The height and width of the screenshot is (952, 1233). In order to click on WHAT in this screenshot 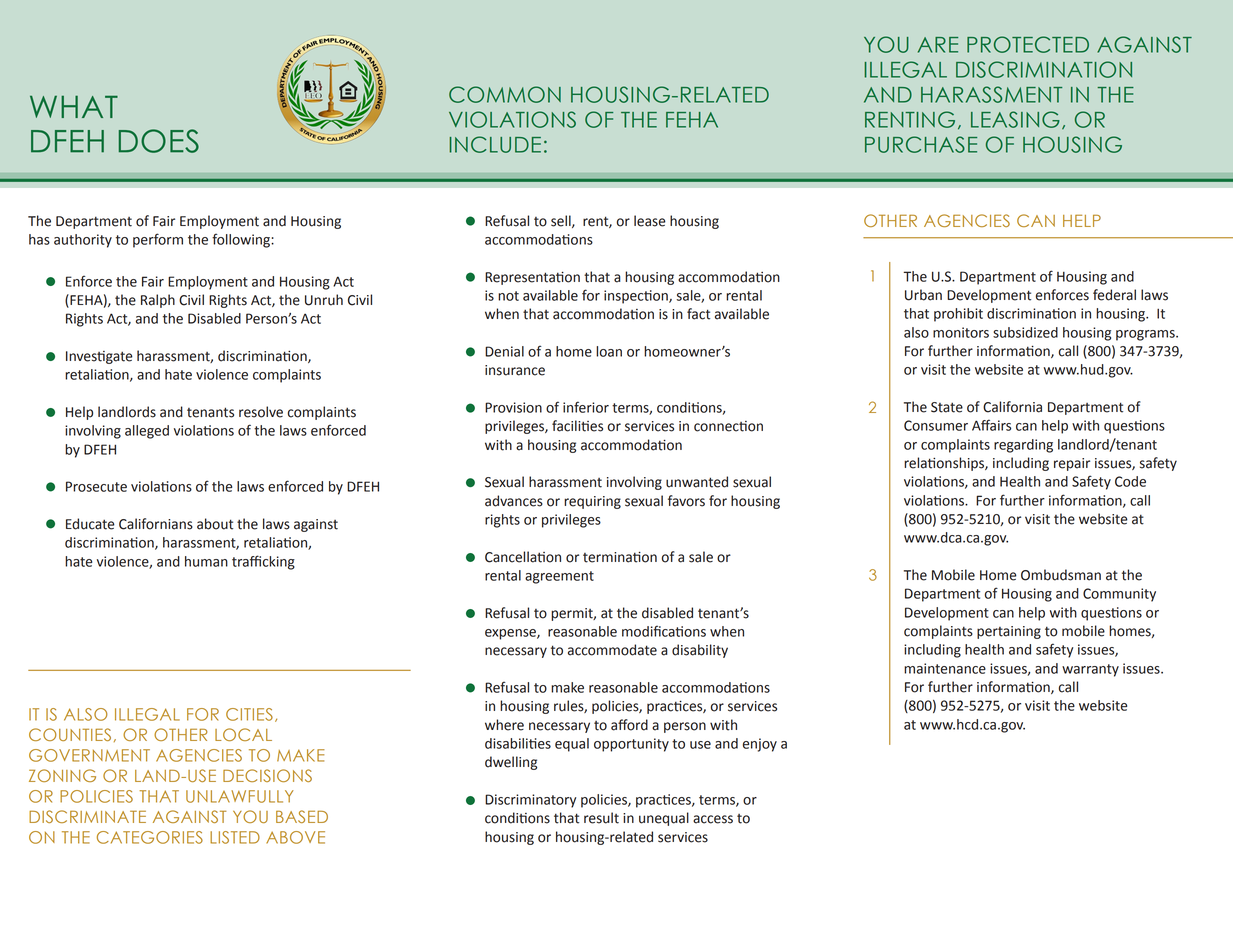, I will do `click(74, 106)`.
